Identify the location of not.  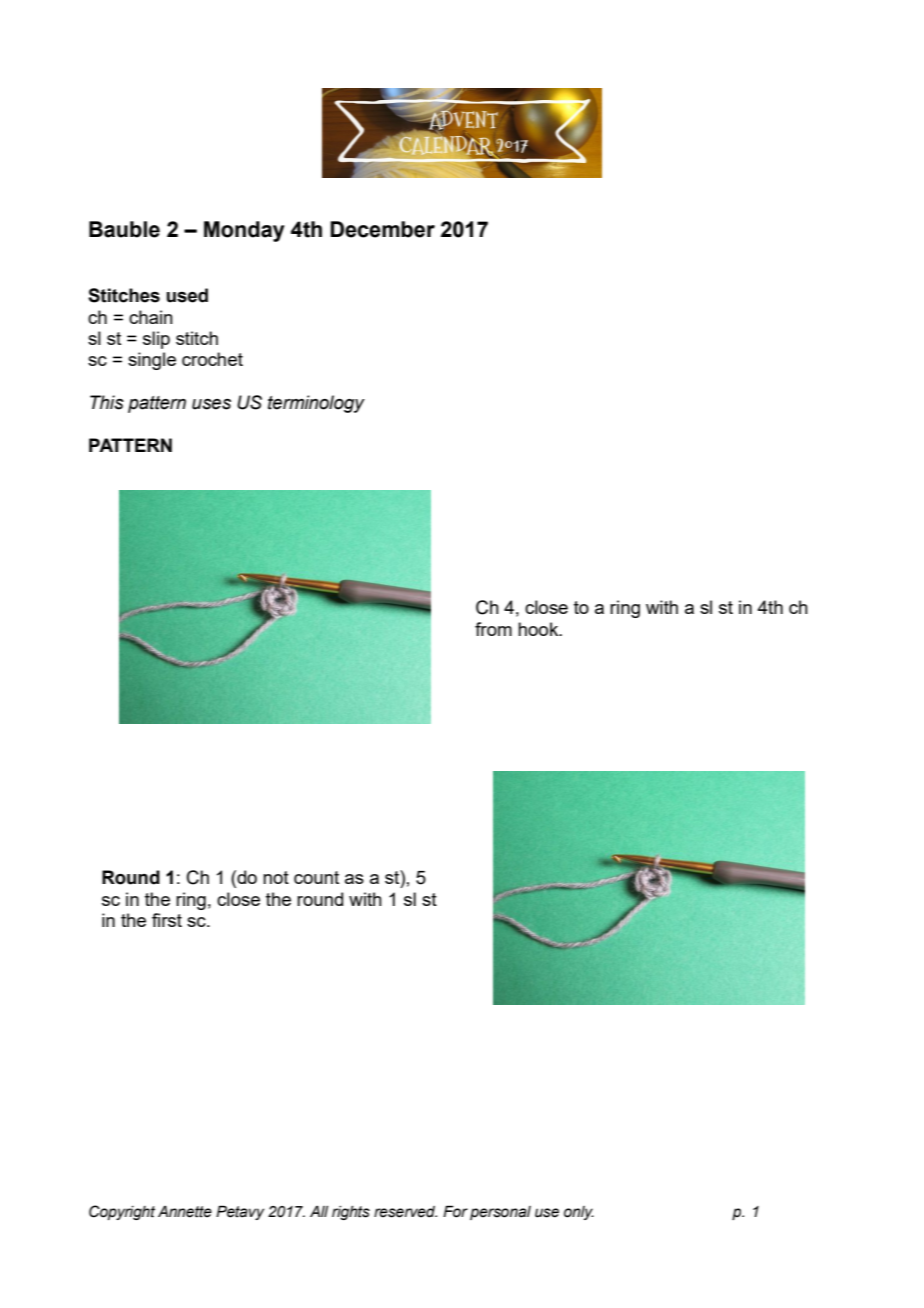
(276, 877).
